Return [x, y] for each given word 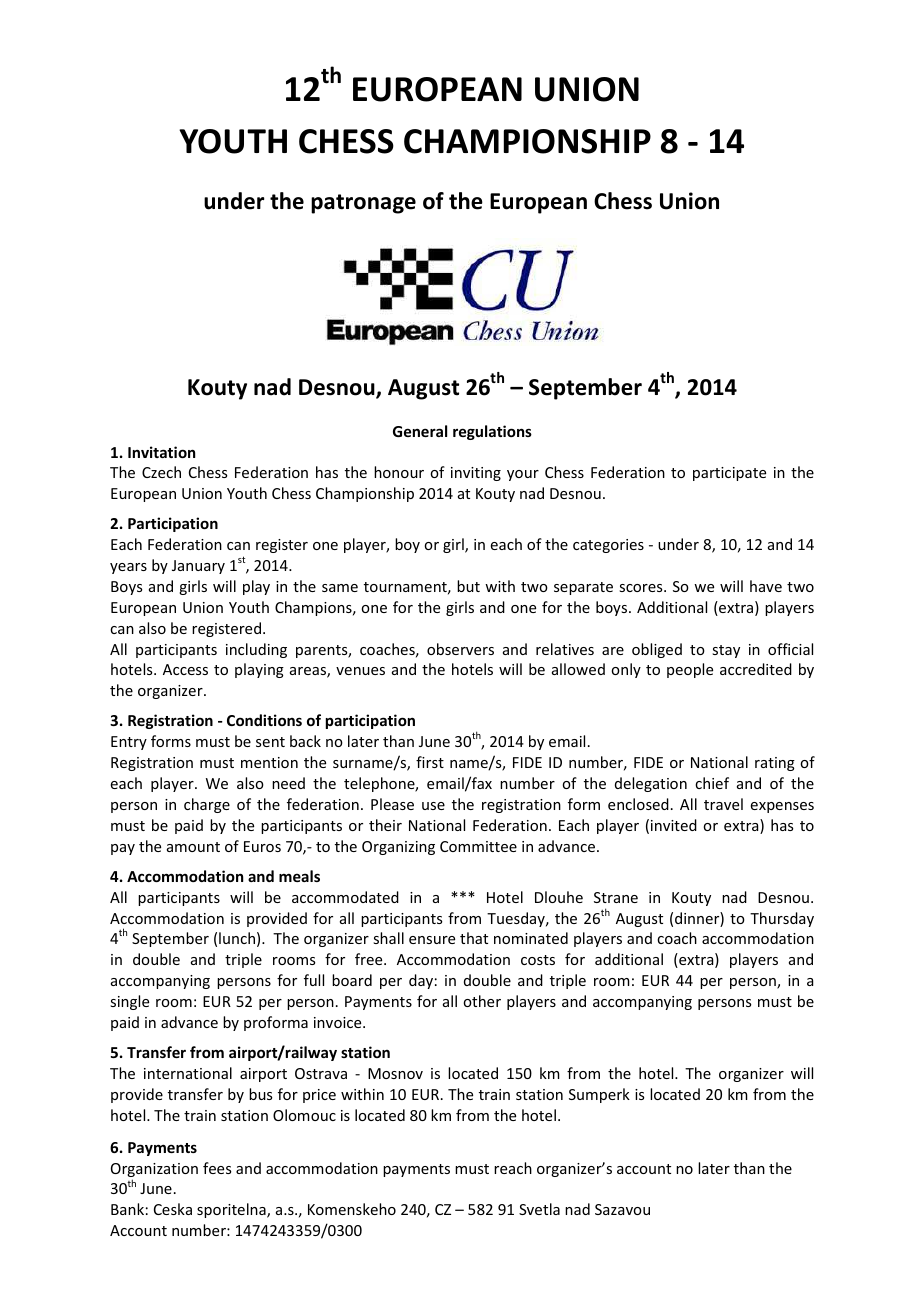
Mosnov [395, 1073]
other [482, 1001]
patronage [363, 204]
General [420, 431]
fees [217, 1168]
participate [729, 474]
